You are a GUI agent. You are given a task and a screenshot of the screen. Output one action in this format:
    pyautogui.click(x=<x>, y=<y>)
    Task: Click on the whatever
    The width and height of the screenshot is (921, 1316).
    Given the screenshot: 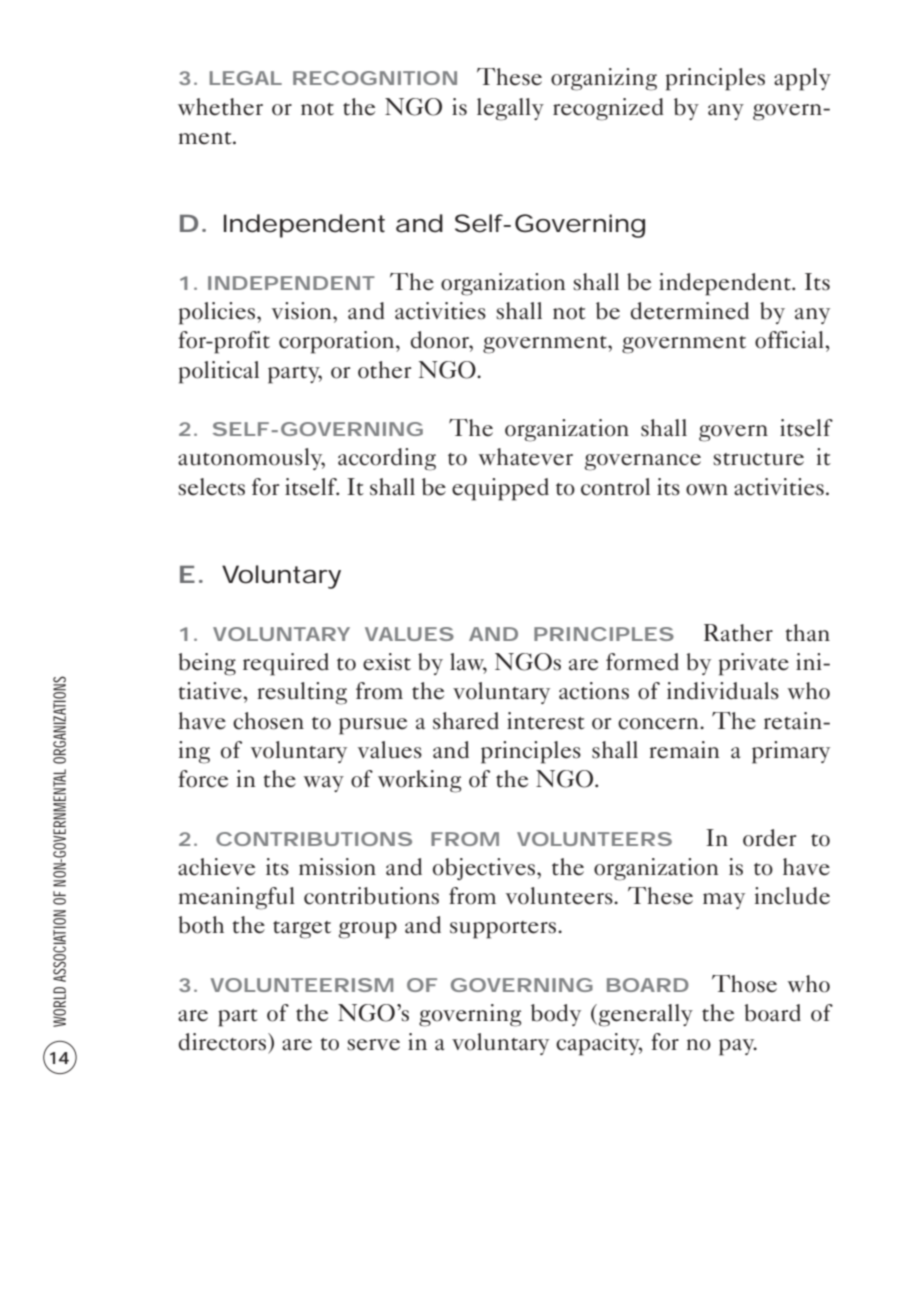 What is the action you would take?
    pyautogui.click(x=525, y=457)
